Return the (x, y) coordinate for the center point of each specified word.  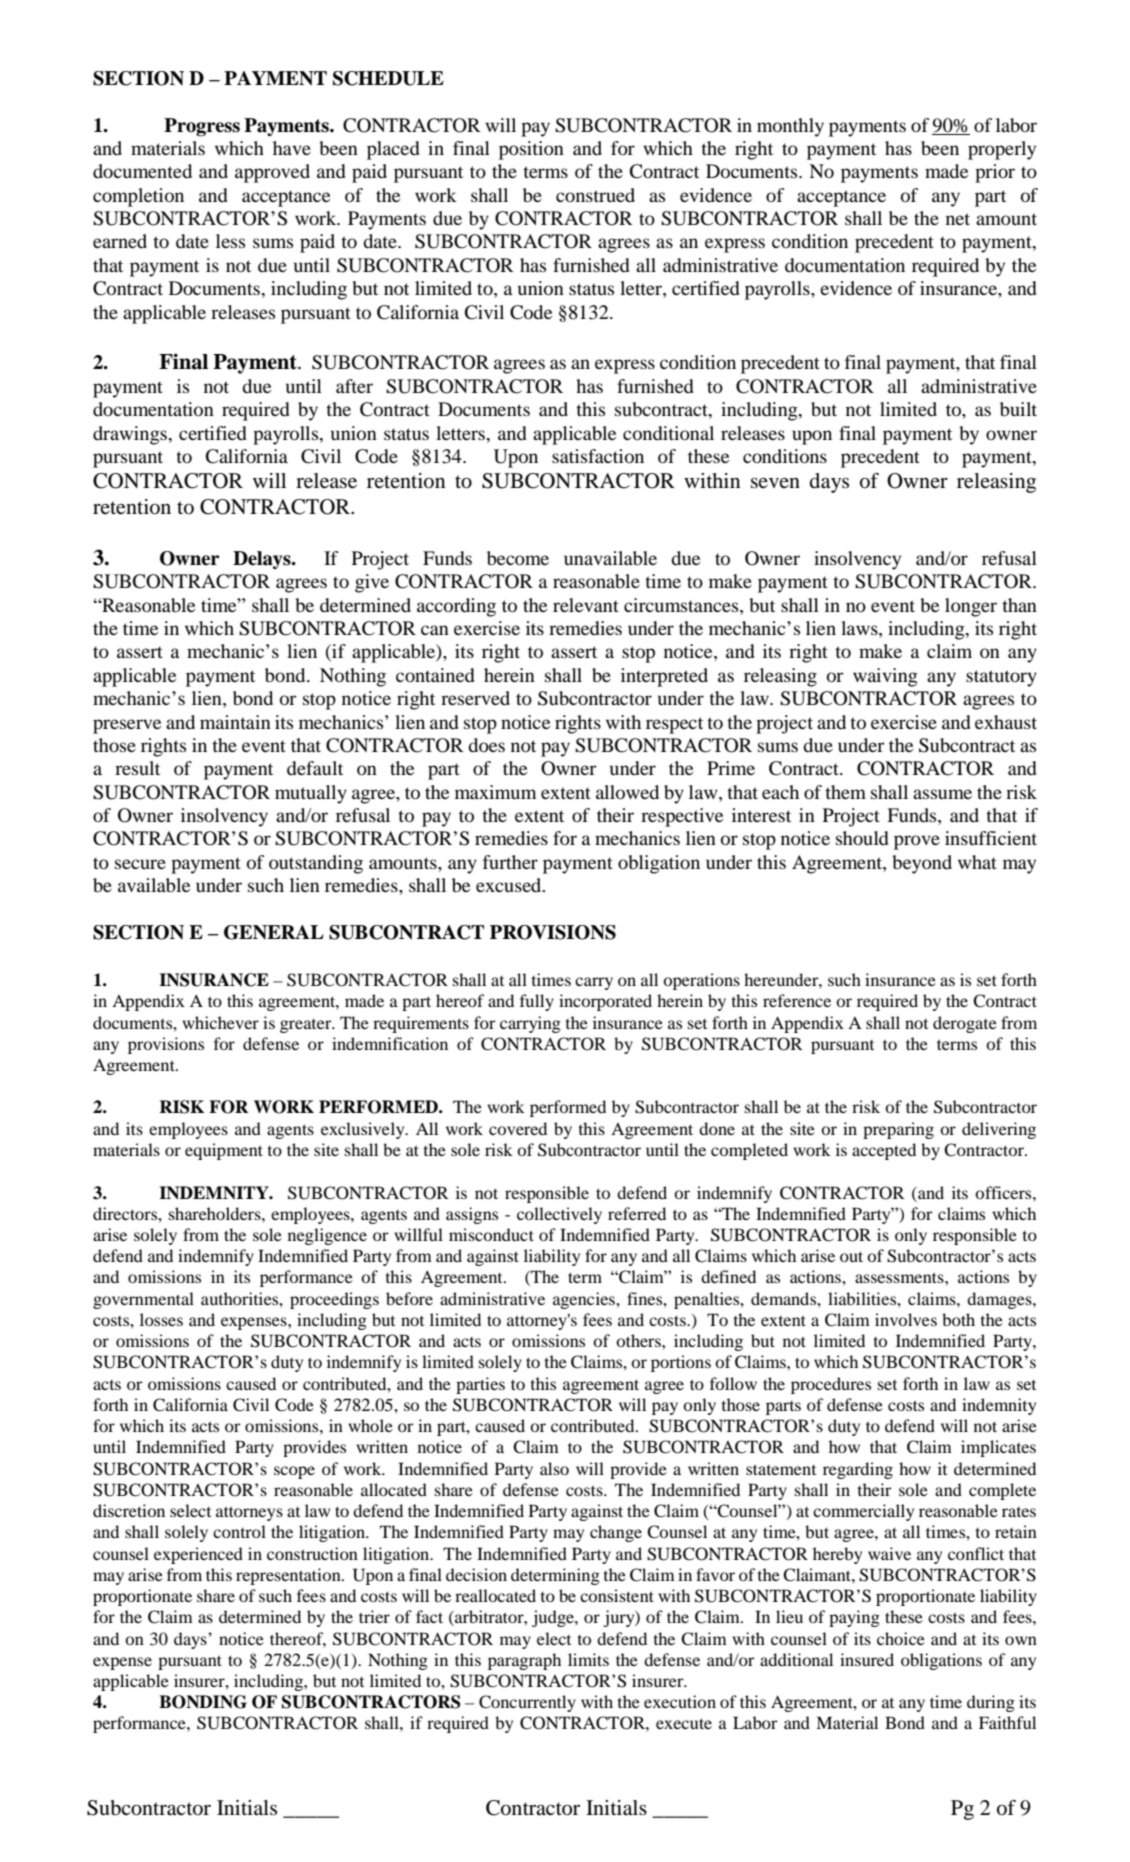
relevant (586, 605)
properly (1002, 150)
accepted (884, 1151)
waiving (885, 677)
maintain (235, 722)
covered (518, 1128)
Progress (202, 127)
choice (901, 1638)
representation (289, 1576)
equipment (224, 1151)
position (531, 150)
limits (588, 1659)
